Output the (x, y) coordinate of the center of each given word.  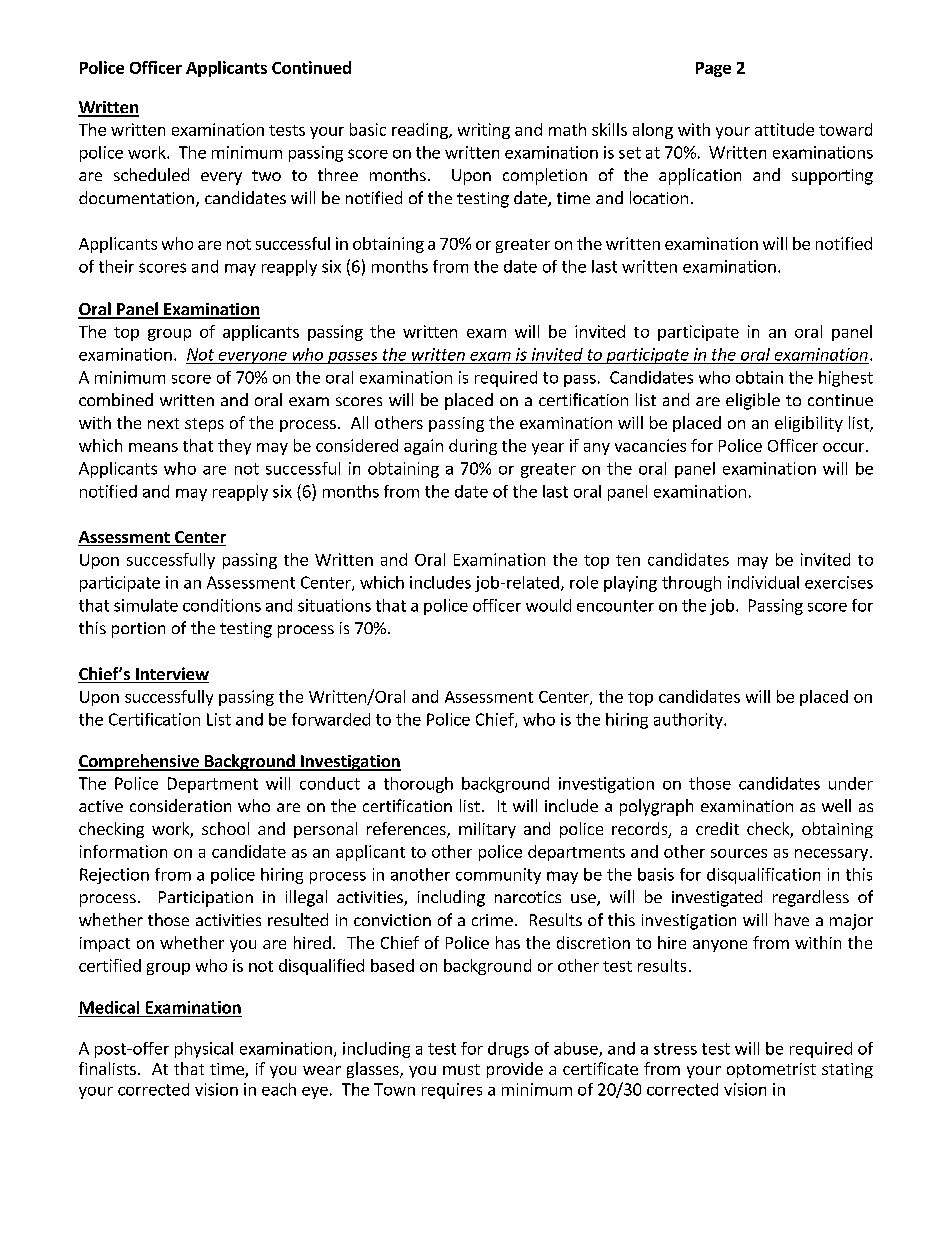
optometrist (771, 1070)
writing (484, 131)
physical (204, 1050)
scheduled (151, 174)
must (461, 1069)
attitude (784, 129)
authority (689, 721)
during (473, 447)
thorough (418, 785)
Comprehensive (139, 762)
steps (204, 425)
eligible (753, 401)
